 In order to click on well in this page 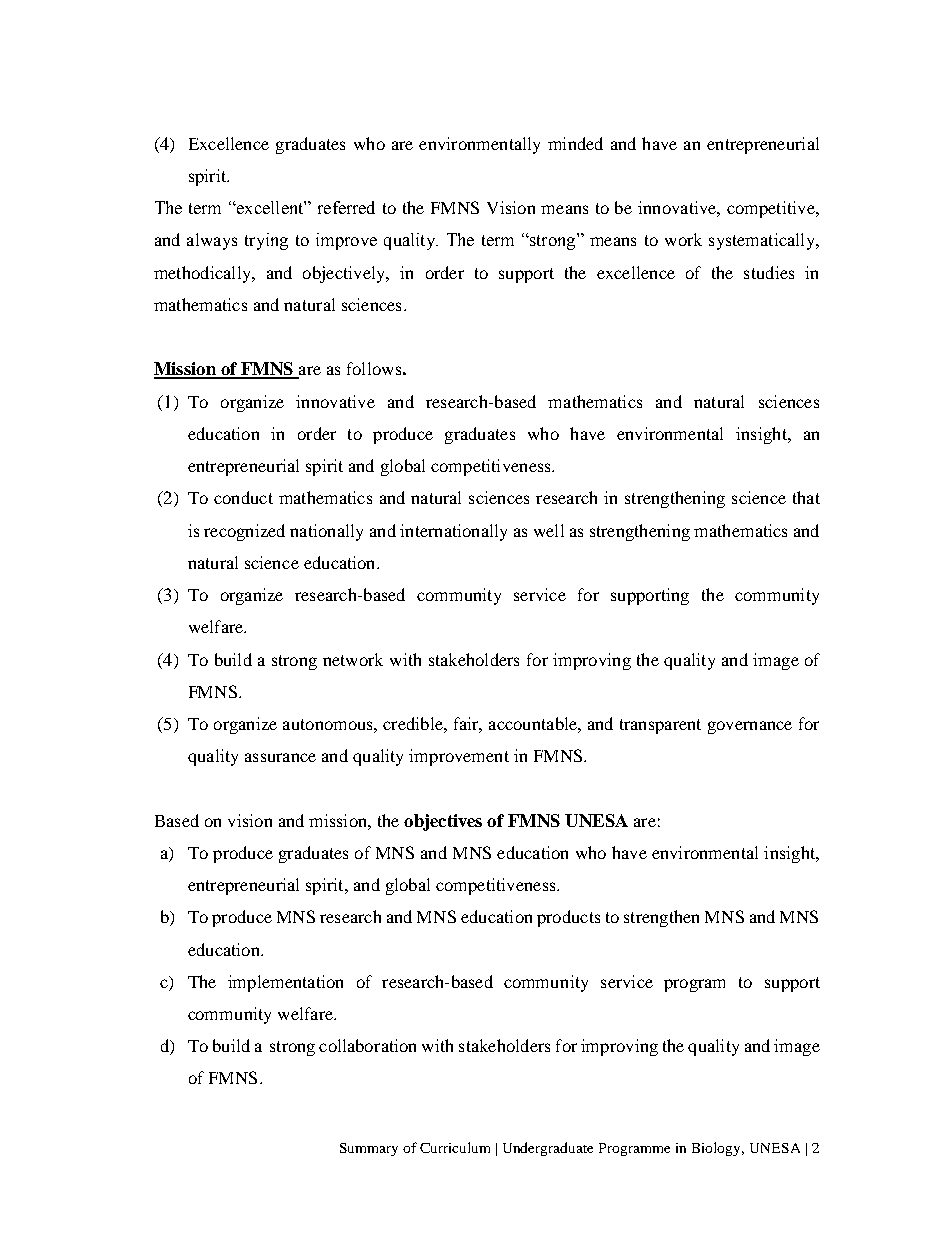, I will do `click(549, 530)`.
